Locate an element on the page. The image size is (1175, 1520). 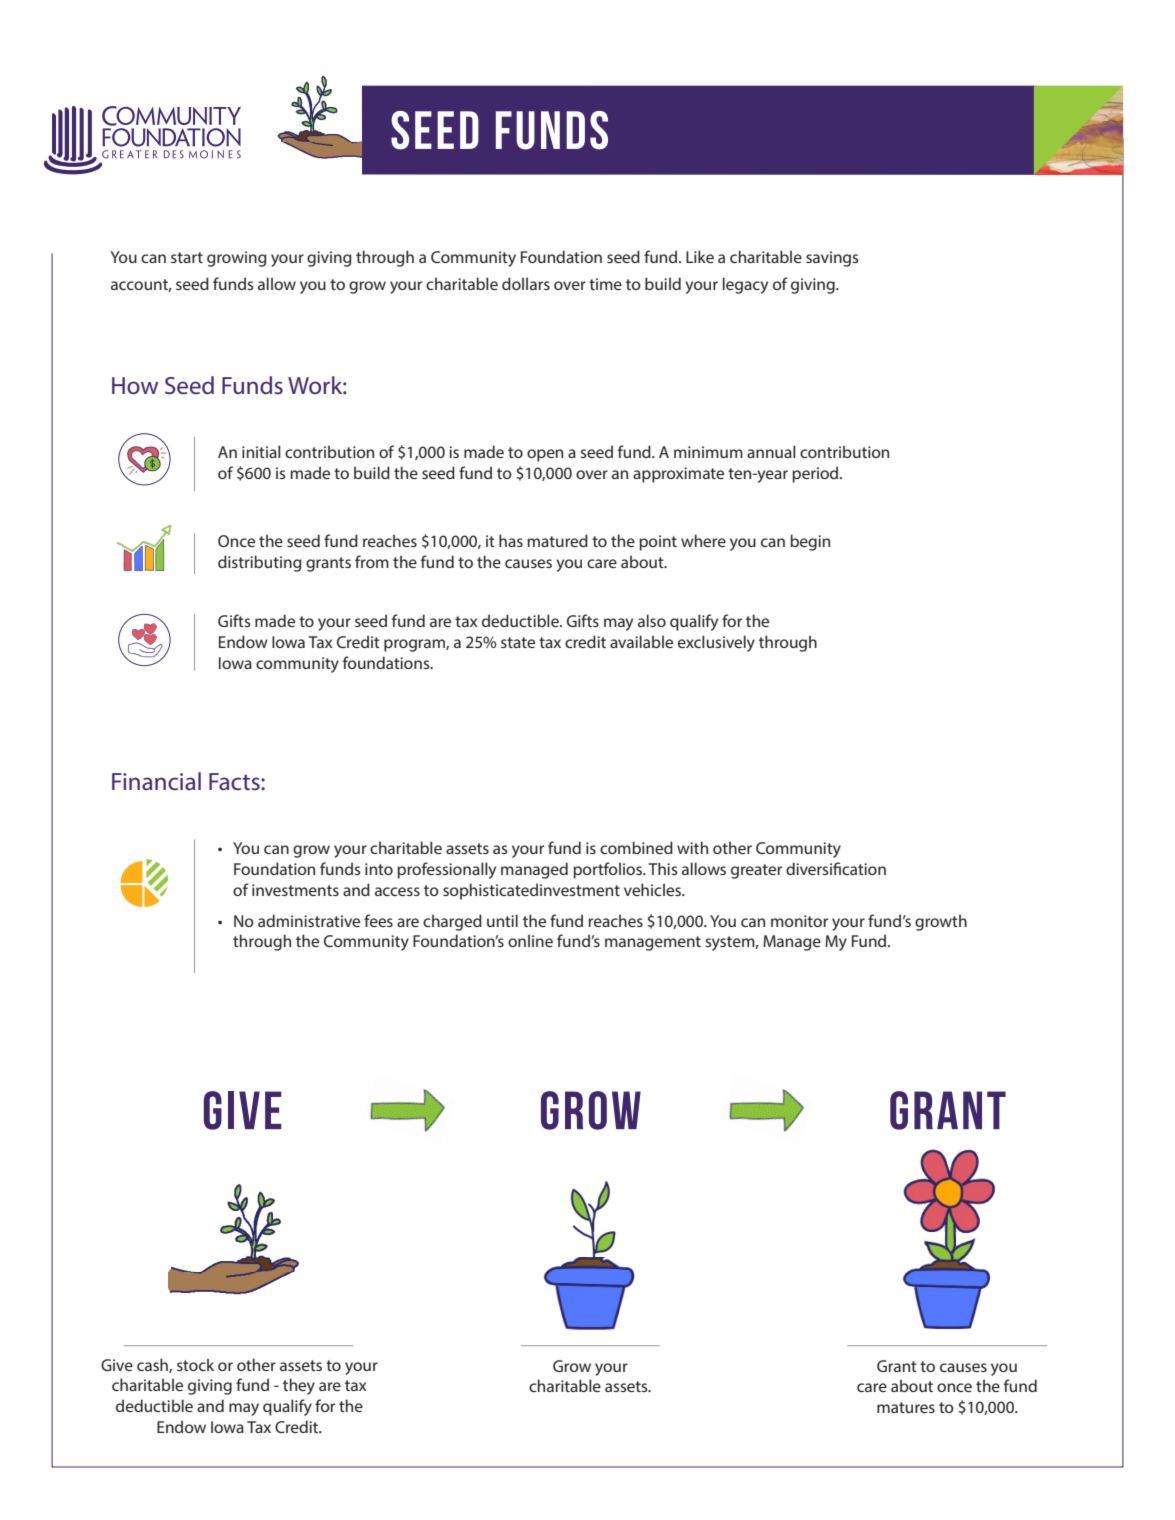
they is located at coordinates (299, 1386).
